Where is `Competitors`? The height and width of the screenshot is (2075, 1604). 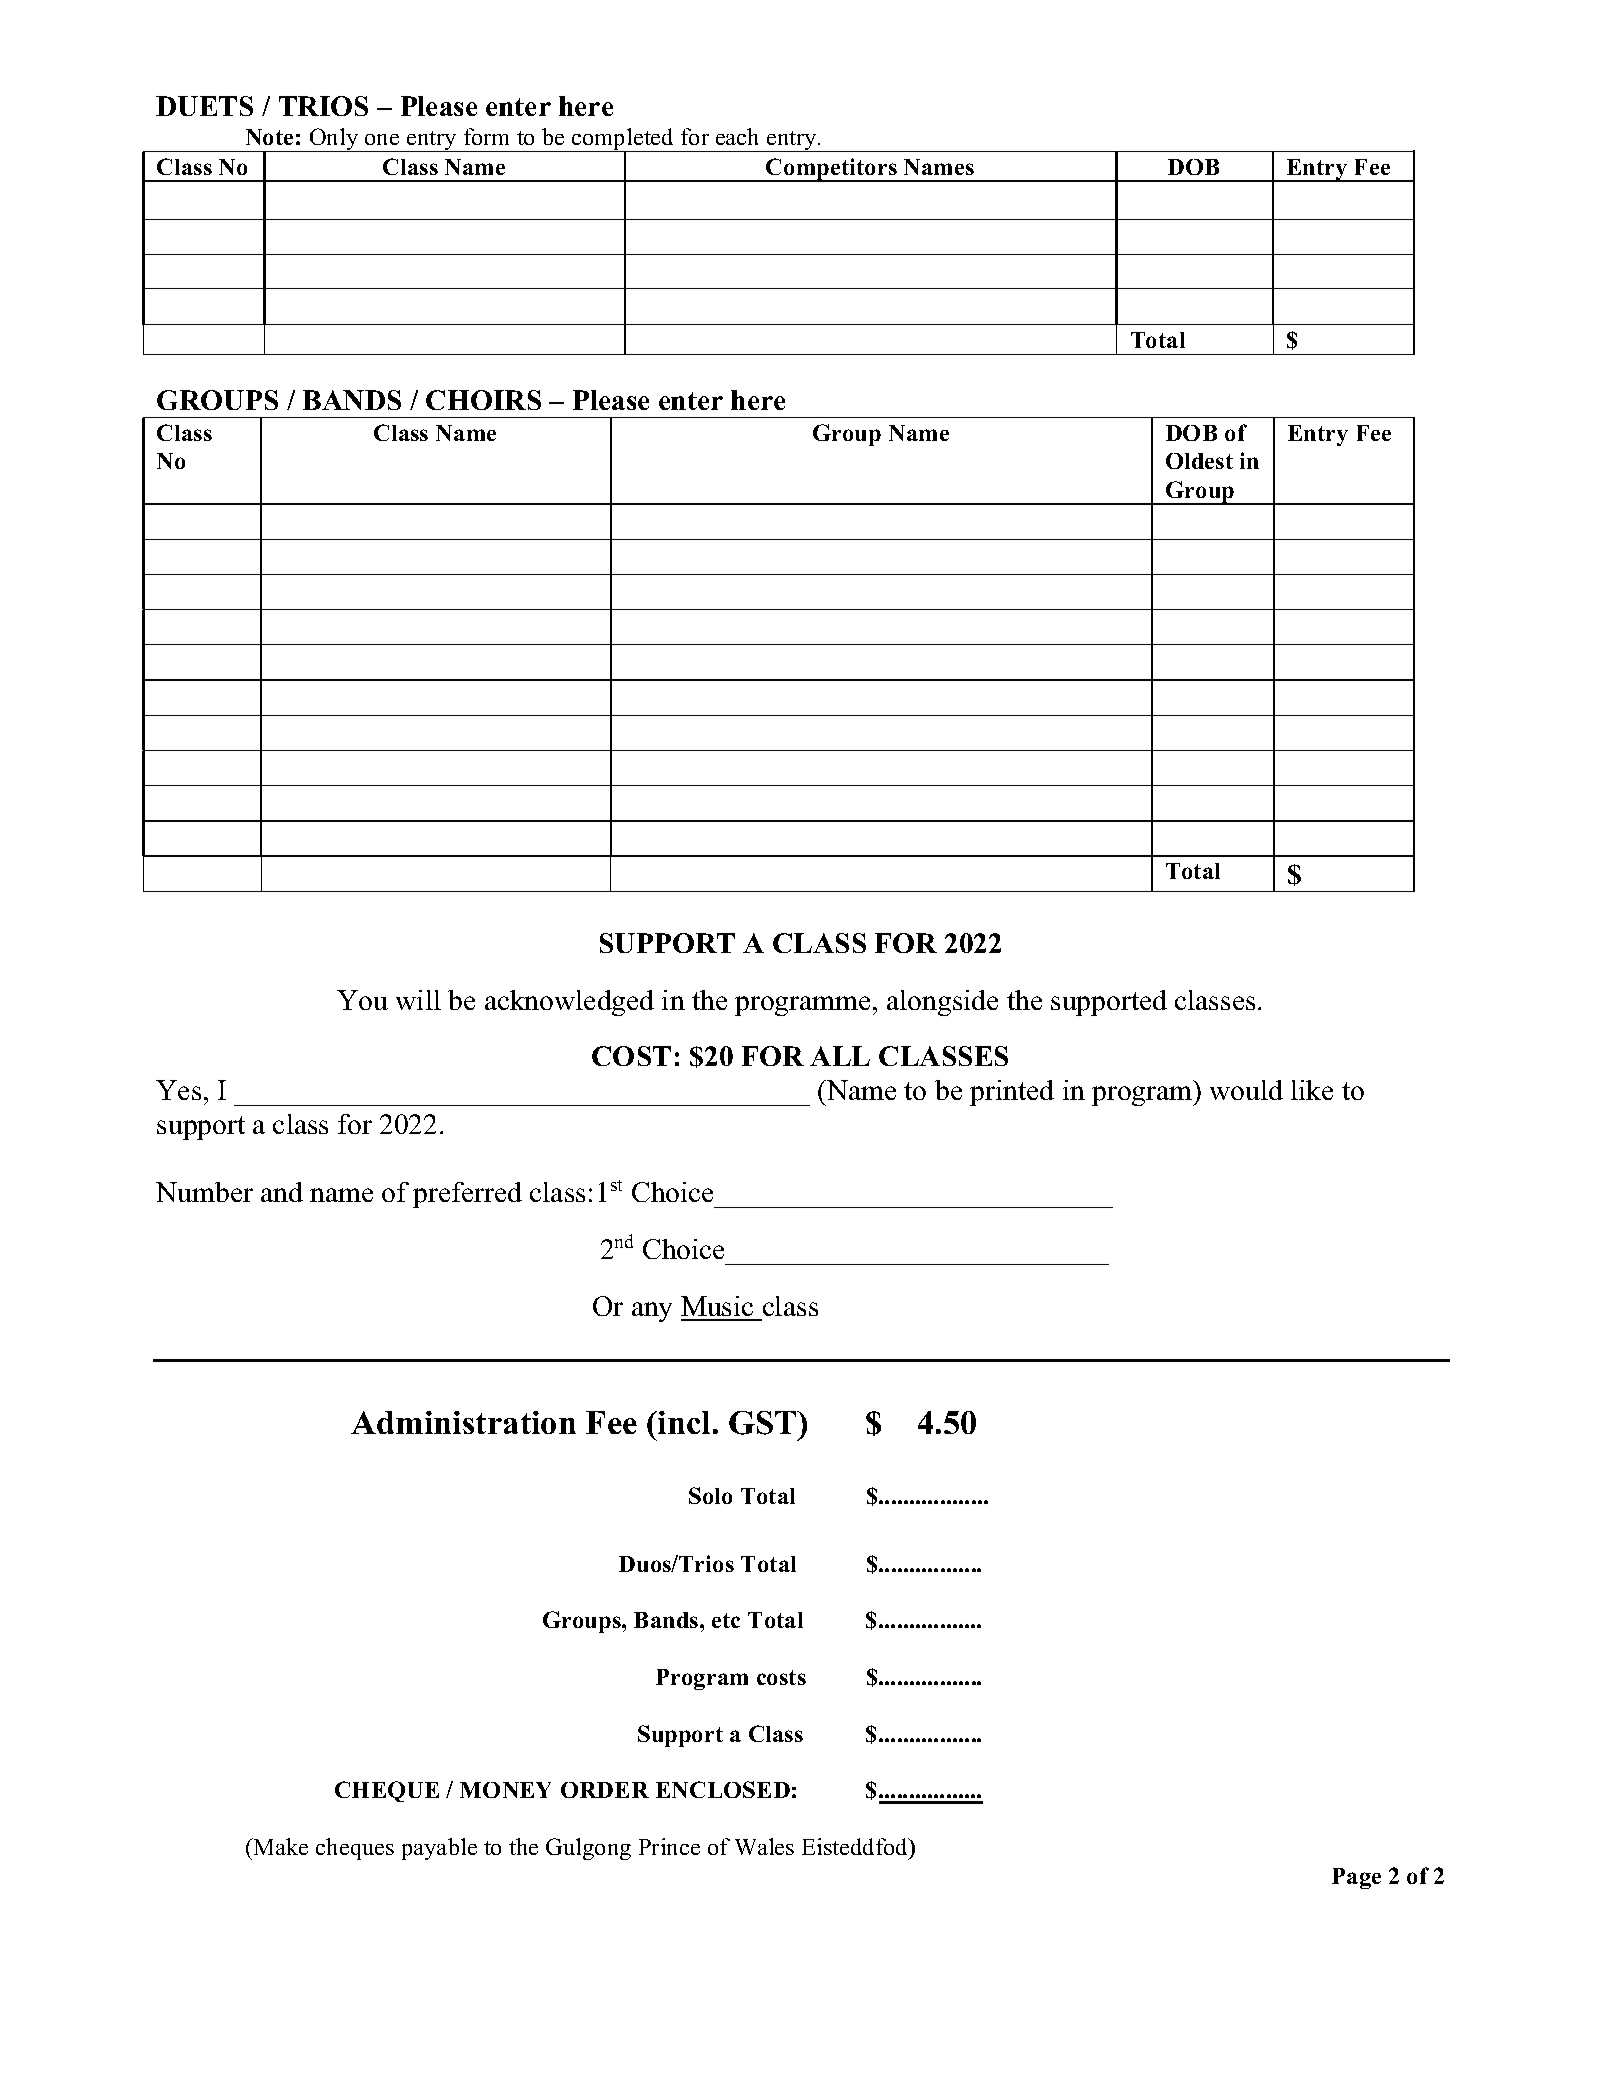 Competitors is located at coordinates (832, 170).
